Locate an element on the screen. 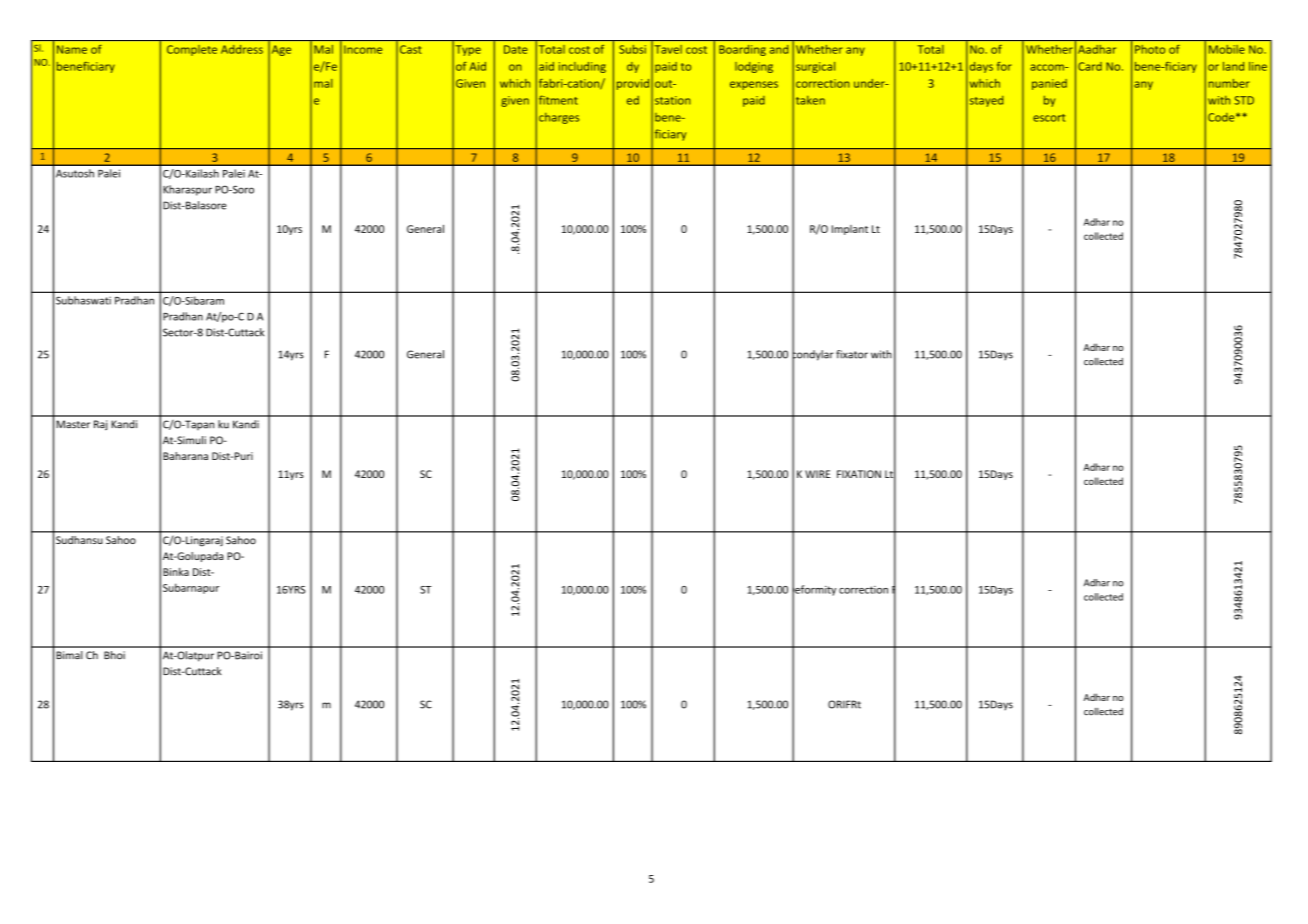 This screenshot has width=1308, height=924. Master is located at coordinates (73, 424).
